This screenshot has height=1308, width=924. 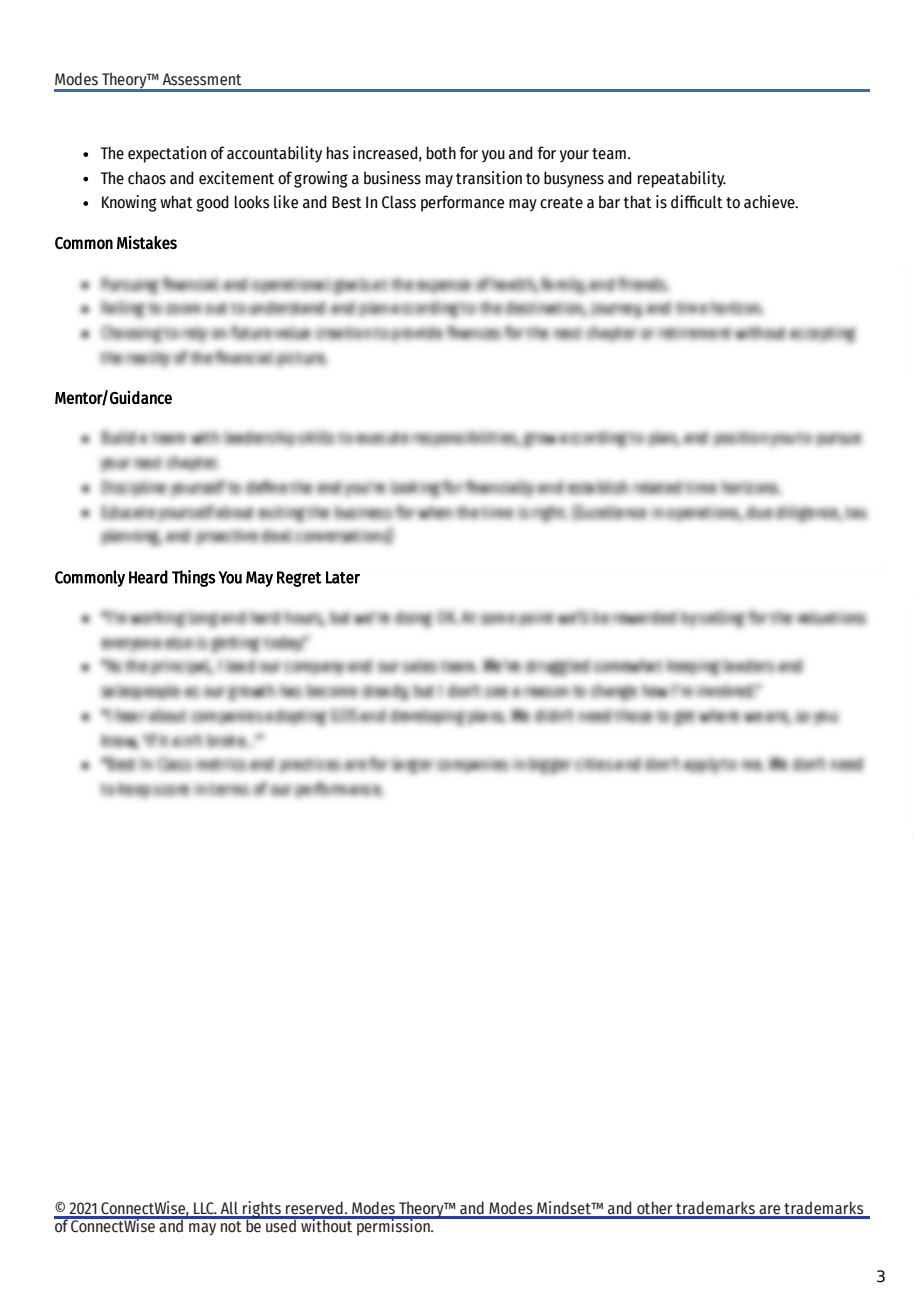 What do you see at coordinates (193, 578) in the screenshot?
I see `Things` at bounding box center [193, 578].
